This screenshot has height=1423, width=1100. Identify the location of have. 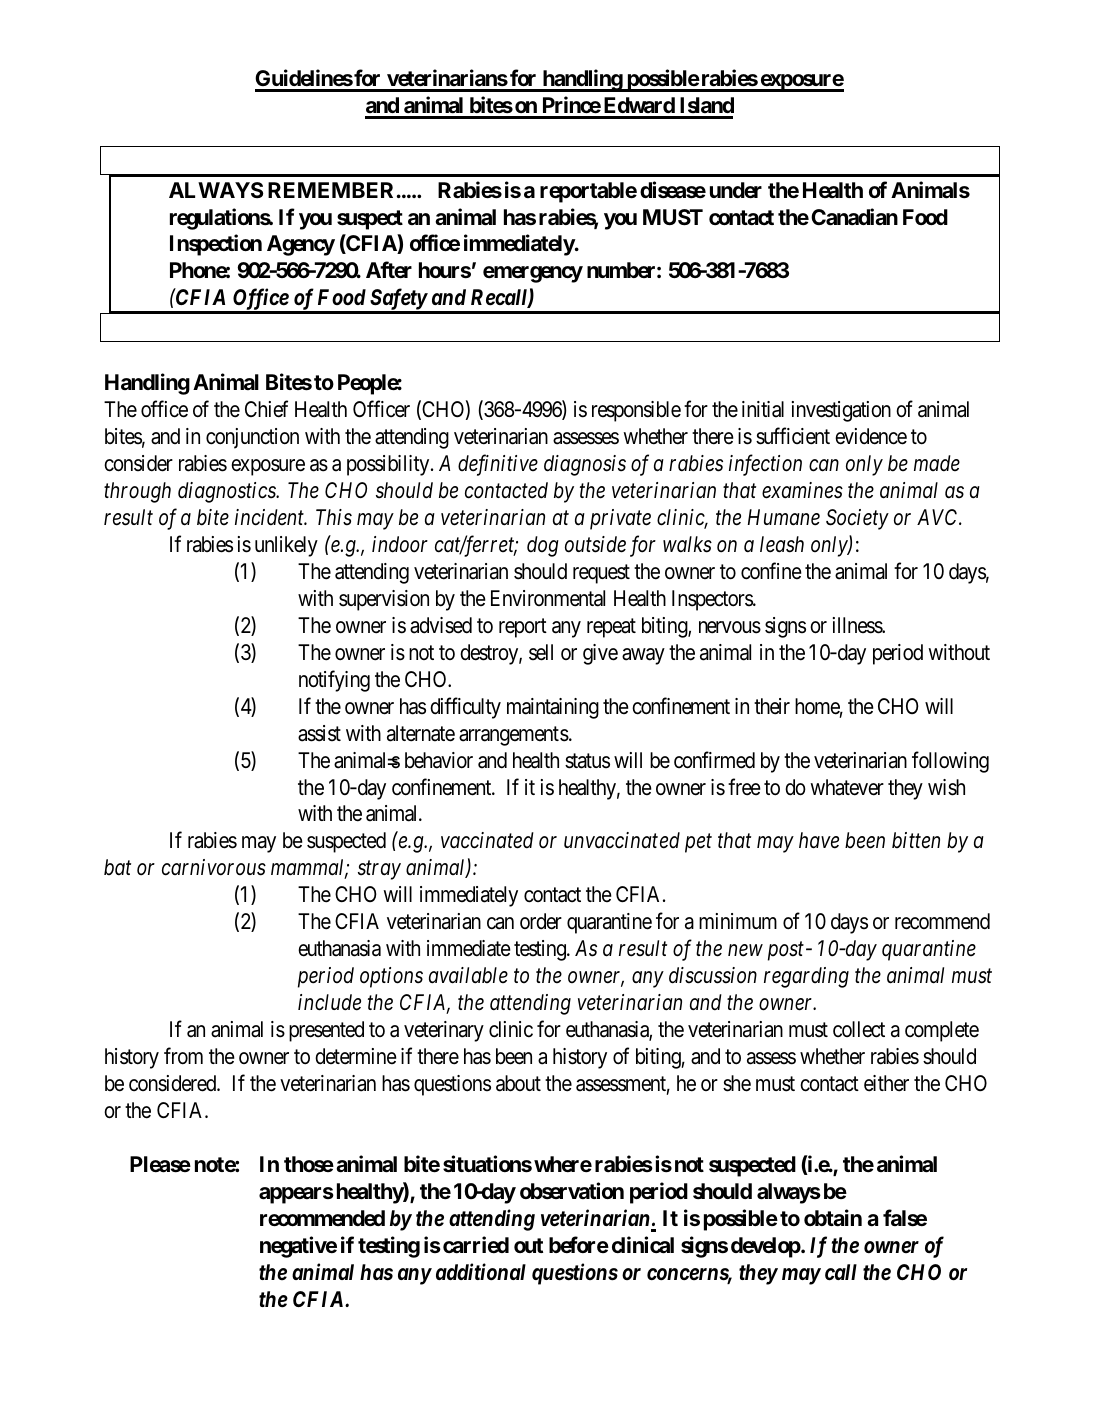
(819, 840).
